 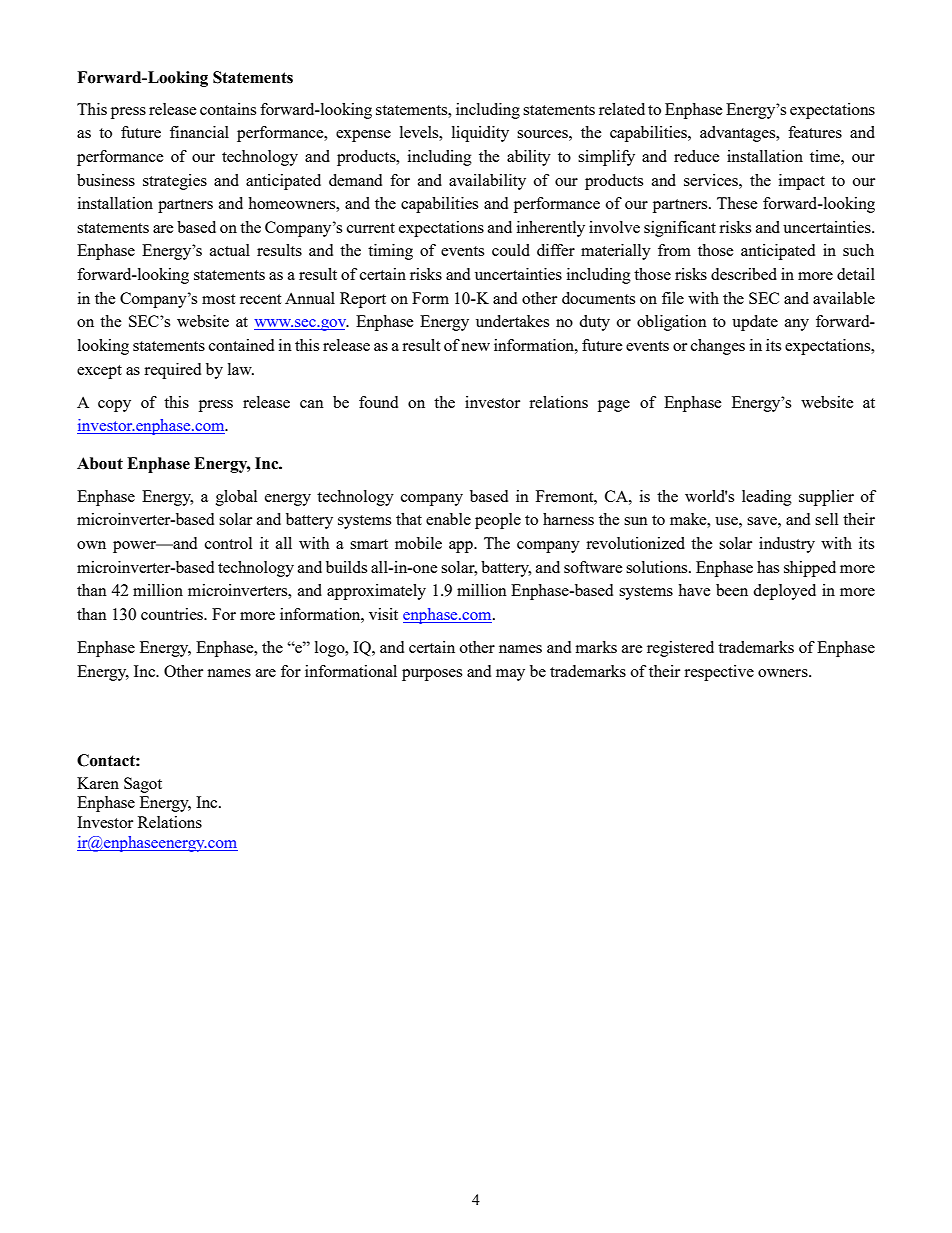 I want to click on Karen, so click(x=98, y=783).
